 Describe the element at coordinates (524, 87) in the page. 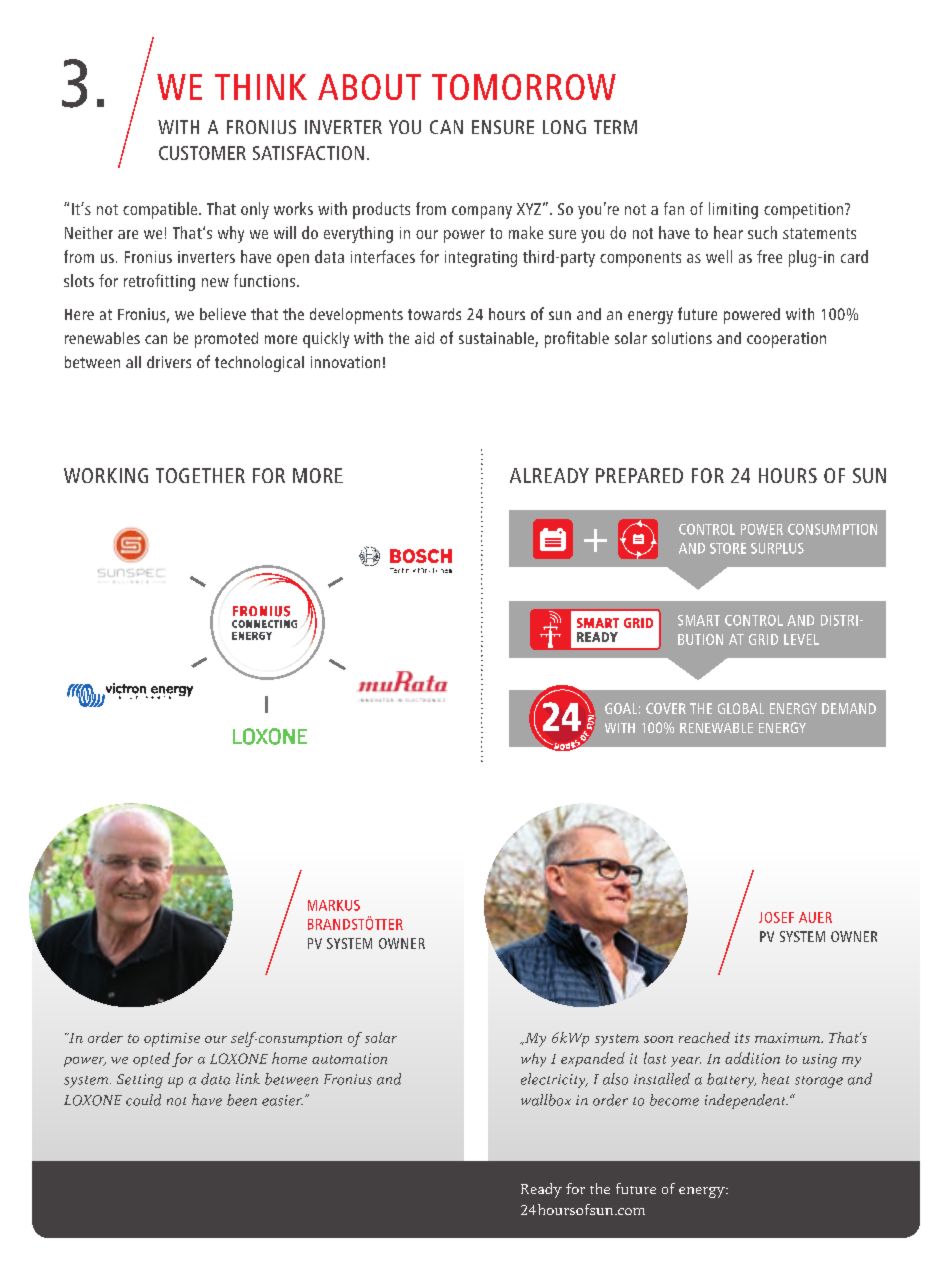

I see `TOMORROW` at that location.
